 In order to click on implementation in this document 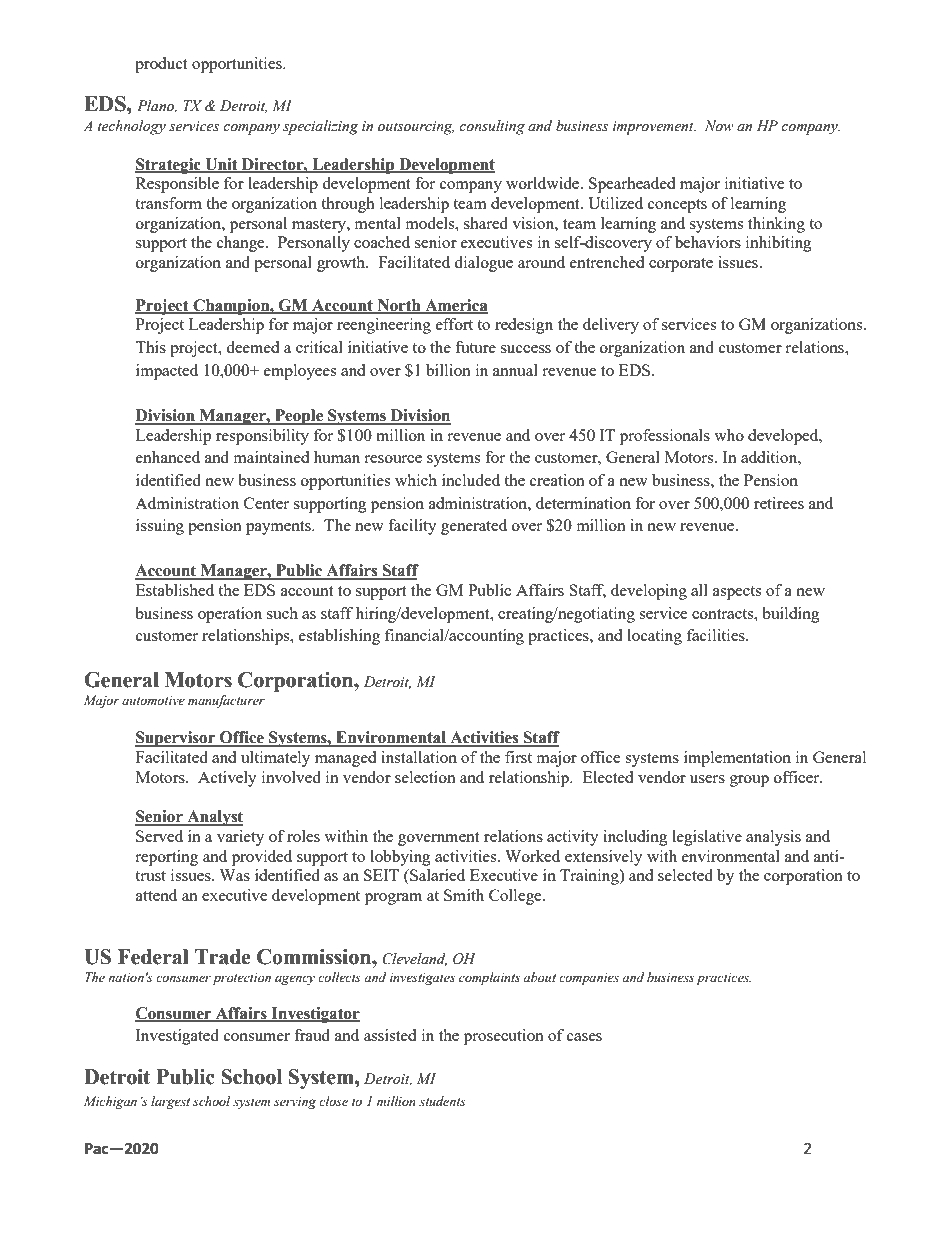, I will do `click(737, 759)`.
